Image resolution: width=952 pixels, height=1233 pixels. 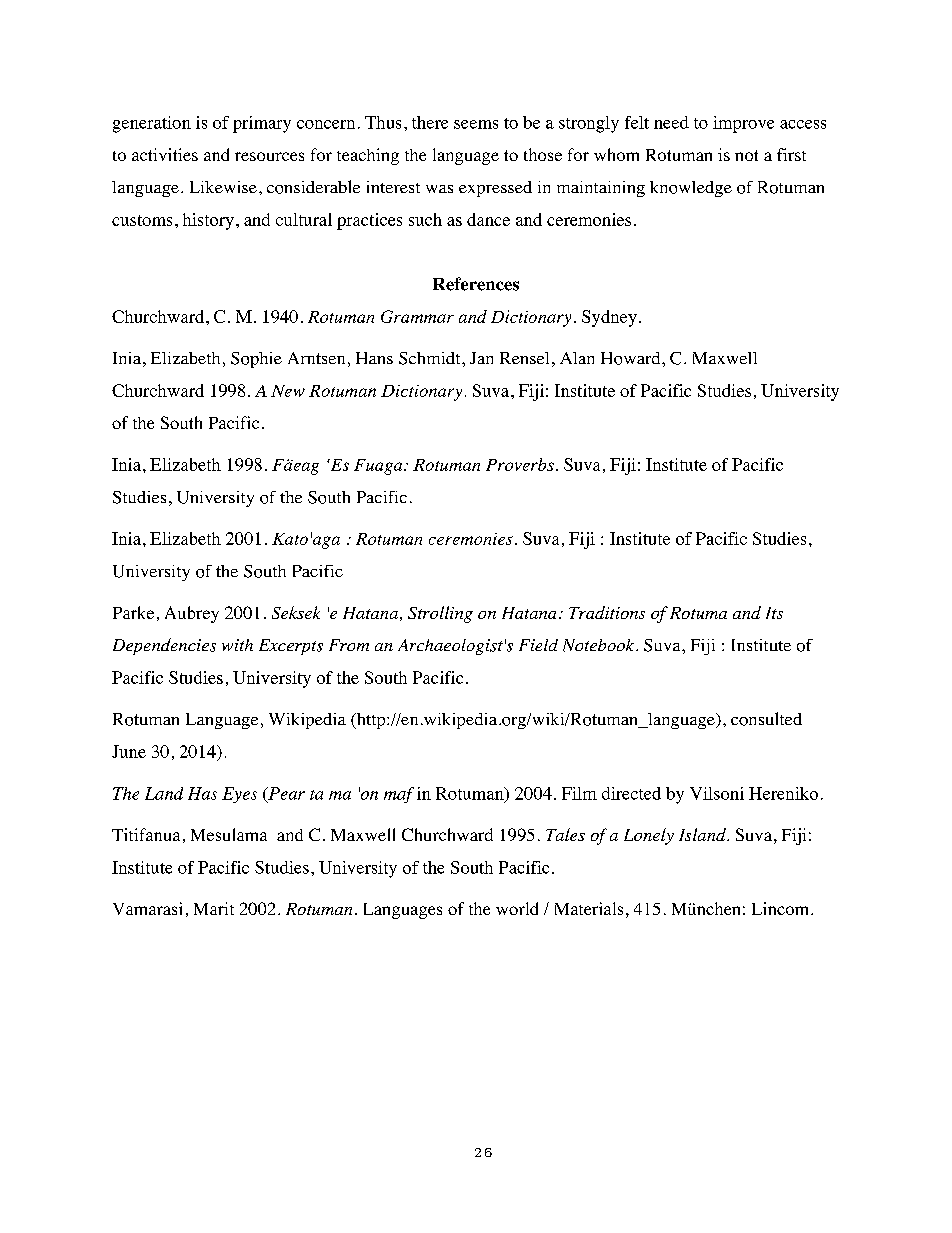 What do you see at coordinates (774, 613) in the screenshot?
I see `Its` at bounding box center [774, 613].
